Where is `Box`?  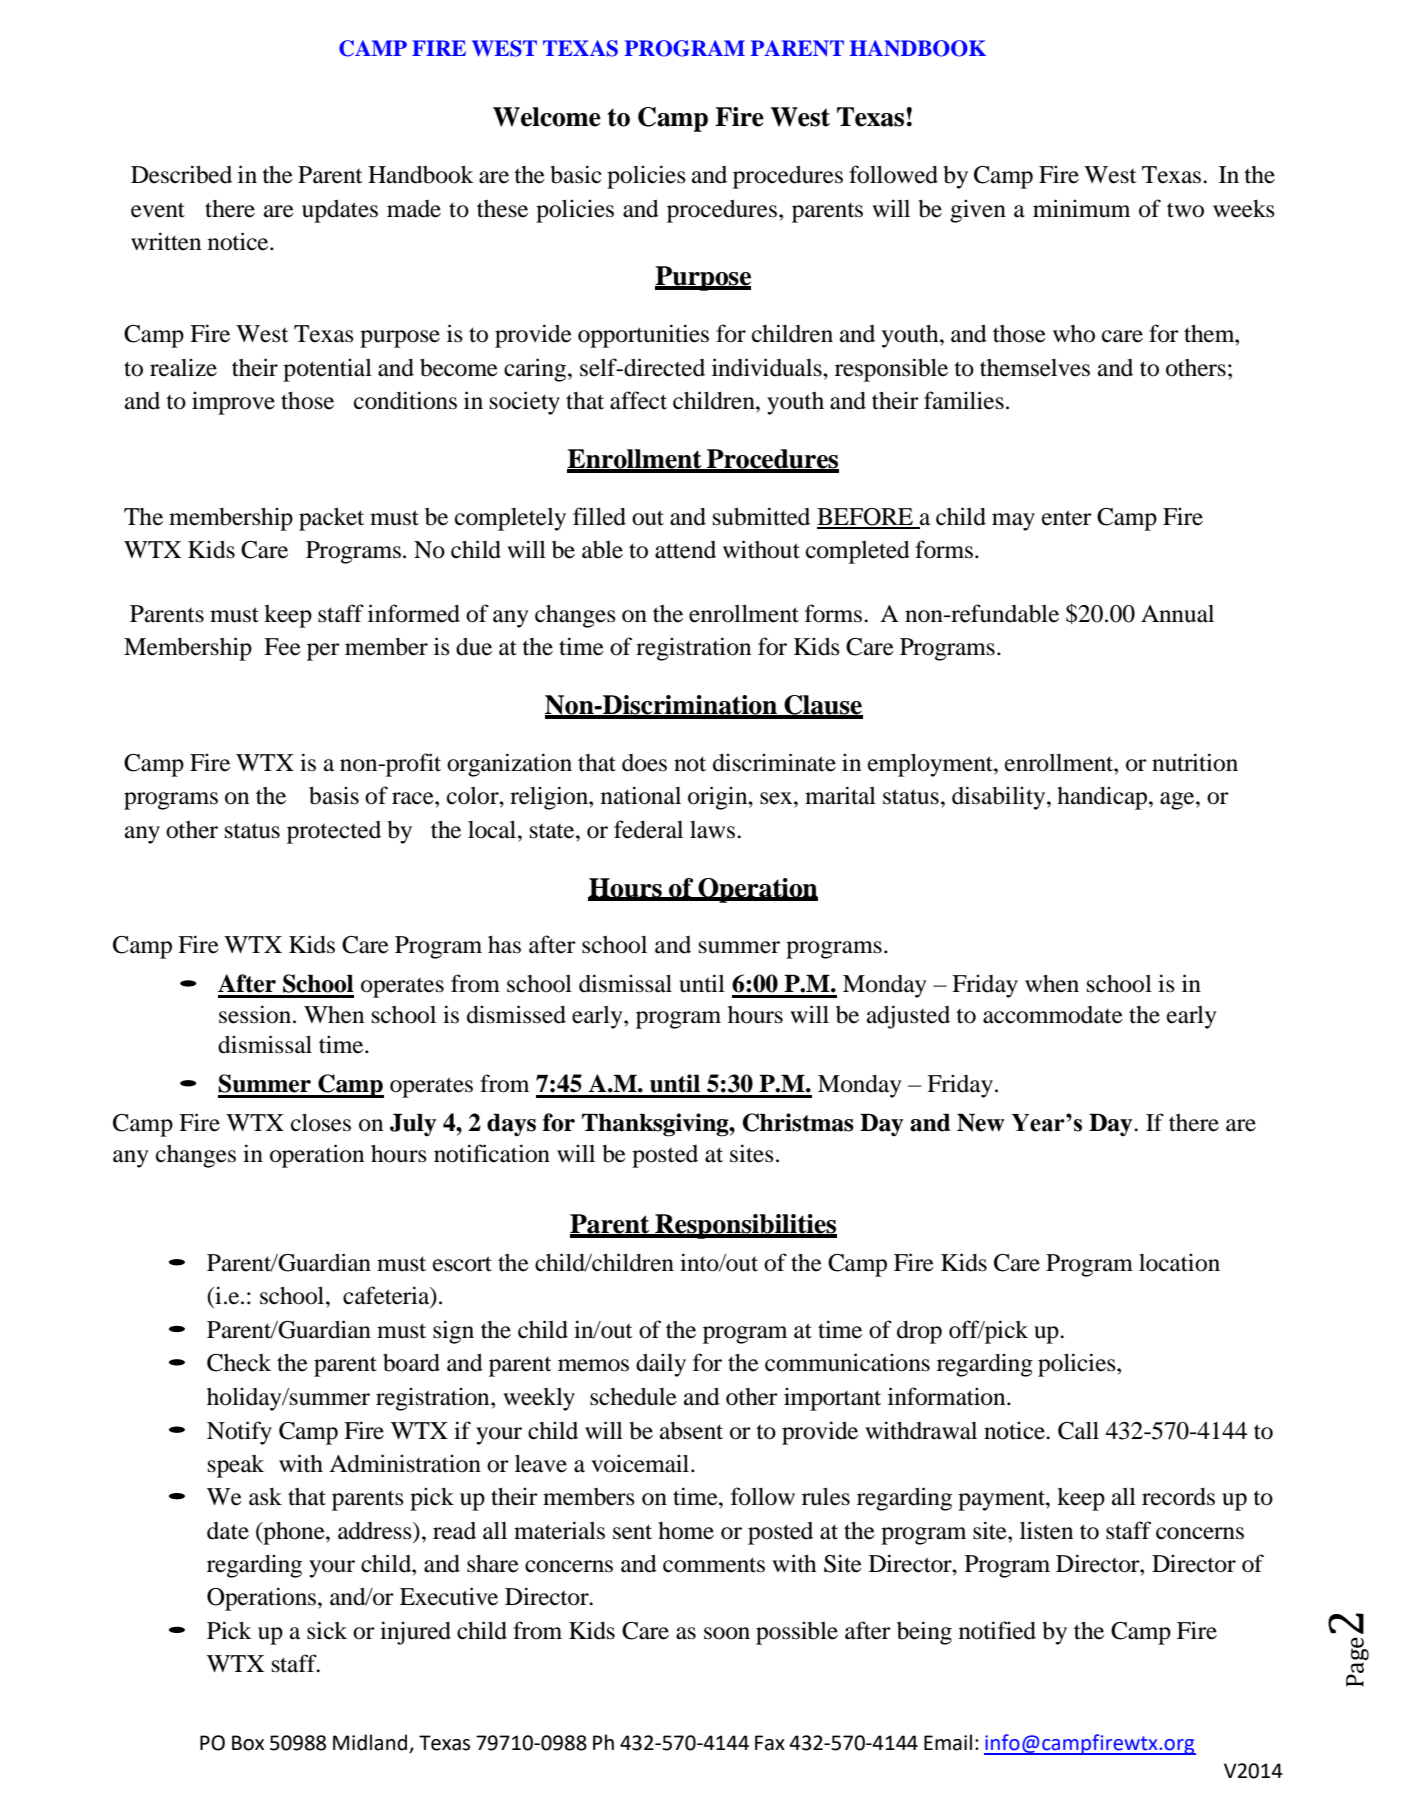
Box is located at coordinates (248, 1743).
